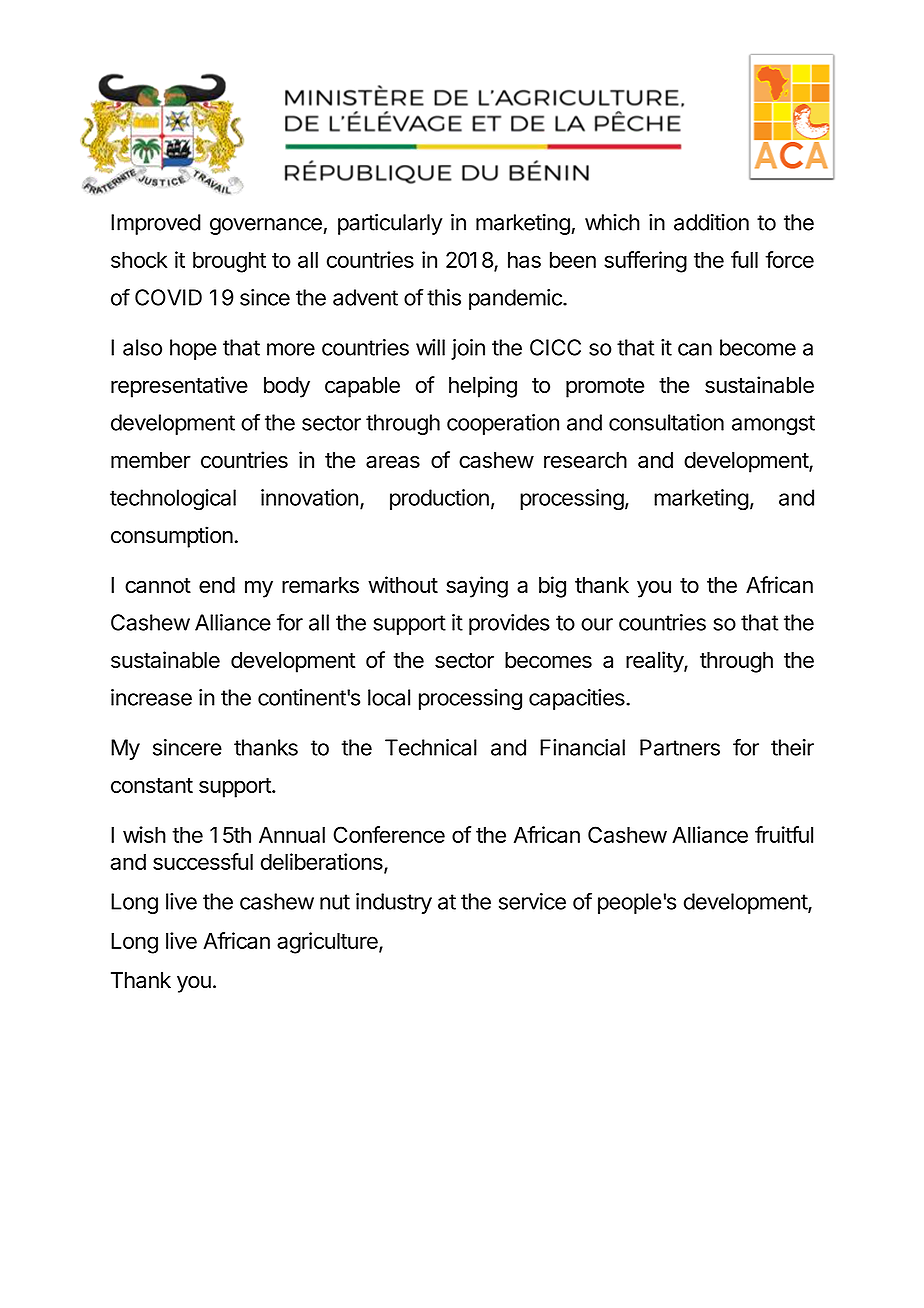 The width and height of the screenshot is (924, 1308). Describe the element at coordinates (711, 222) in the screenshot. I see `addition` at that location.
